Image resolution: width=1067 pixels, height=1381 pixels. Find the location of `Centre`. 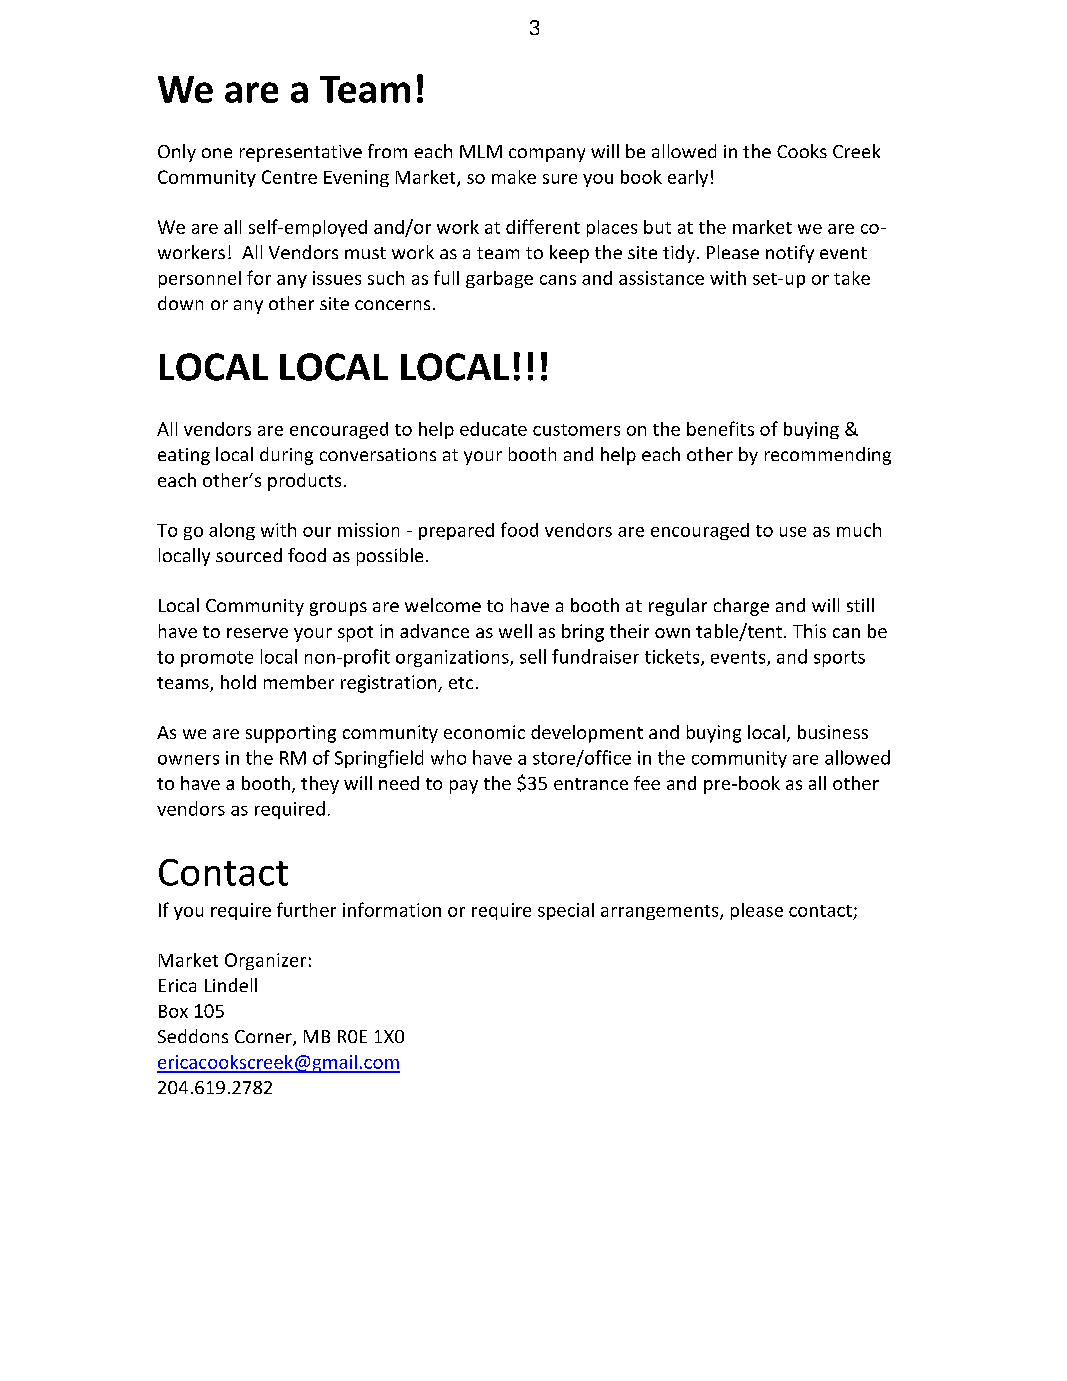

Centre is located at coordinates (289, 177).
